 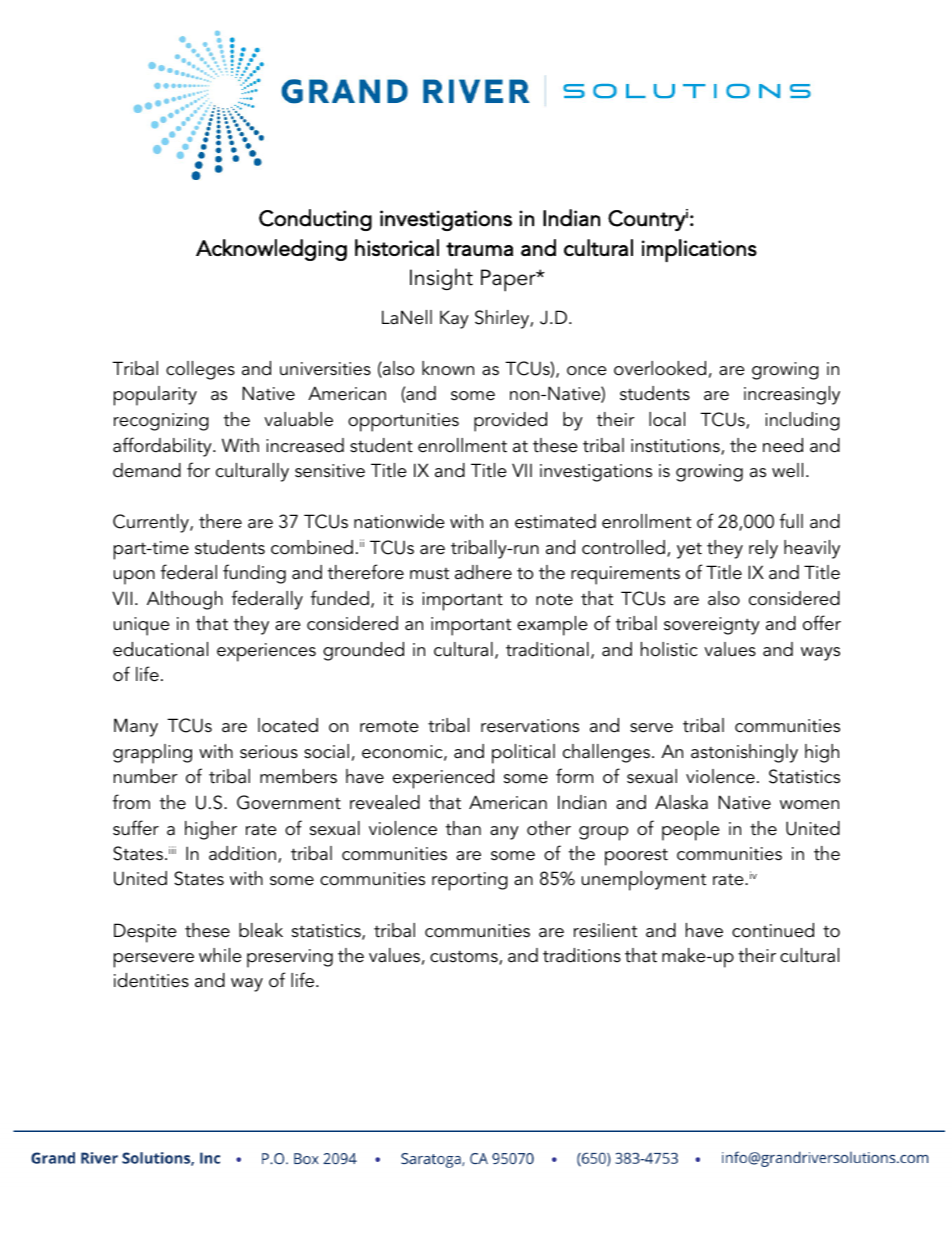 I want to click on continued, so click(x=773, y=930).
